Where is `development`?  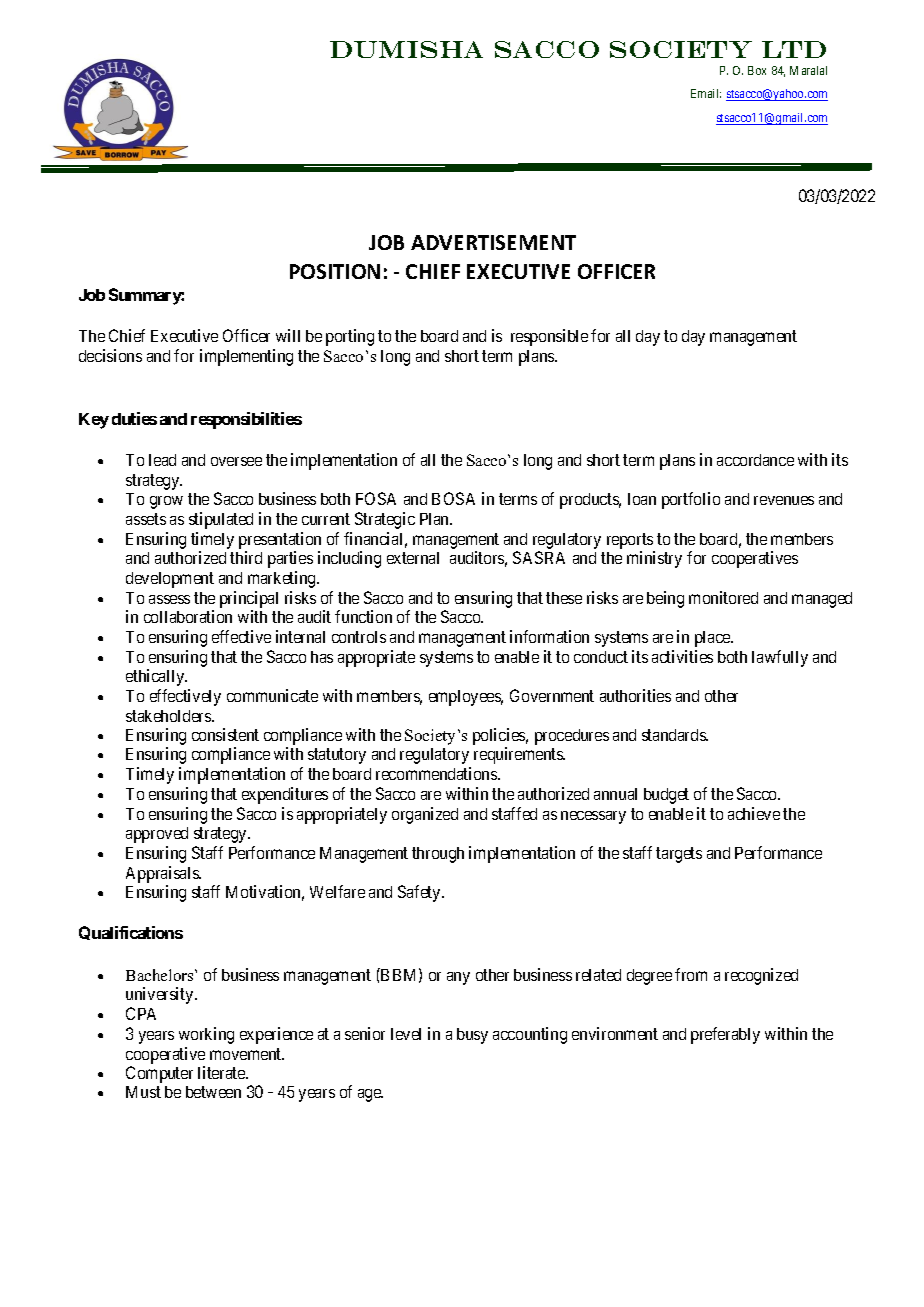
development is located at coordinates (170, 580).
